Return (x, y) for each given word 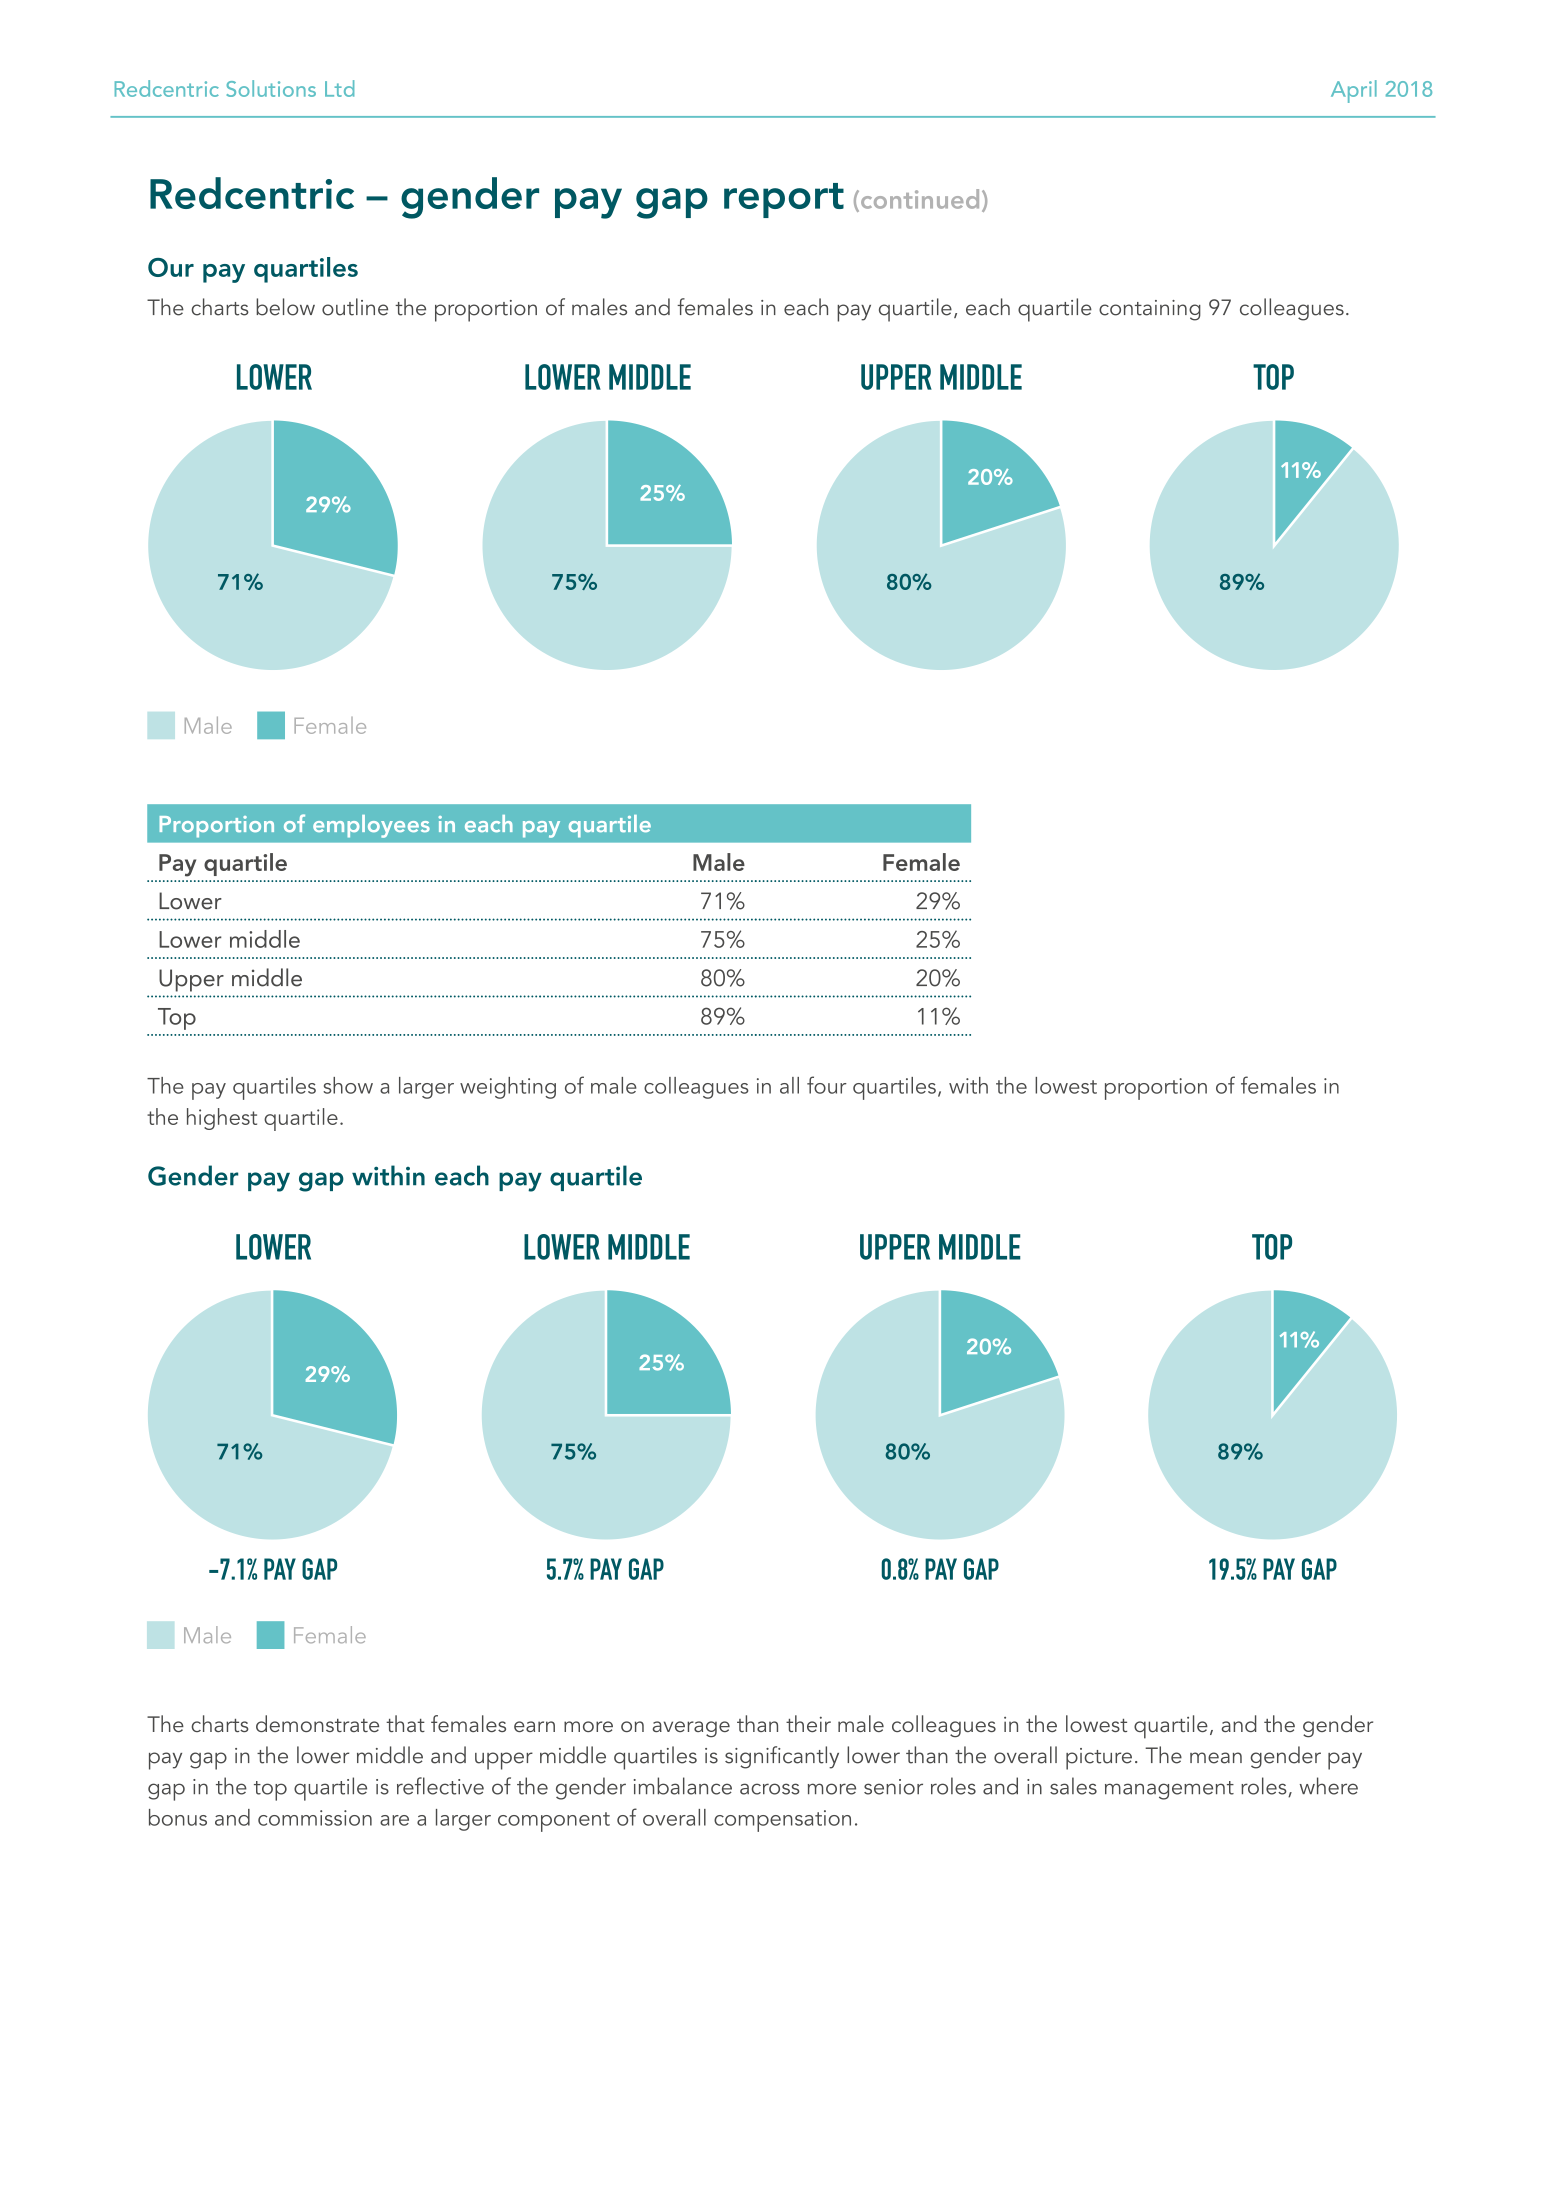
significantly (782, 1757)
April (1354, 91)
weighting (508, 1088)
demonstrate (317, 1723)
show (348, 1085)
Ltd (339, 88)
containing (1150, 310)
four (827, 1085)
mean (1216, 1758)
